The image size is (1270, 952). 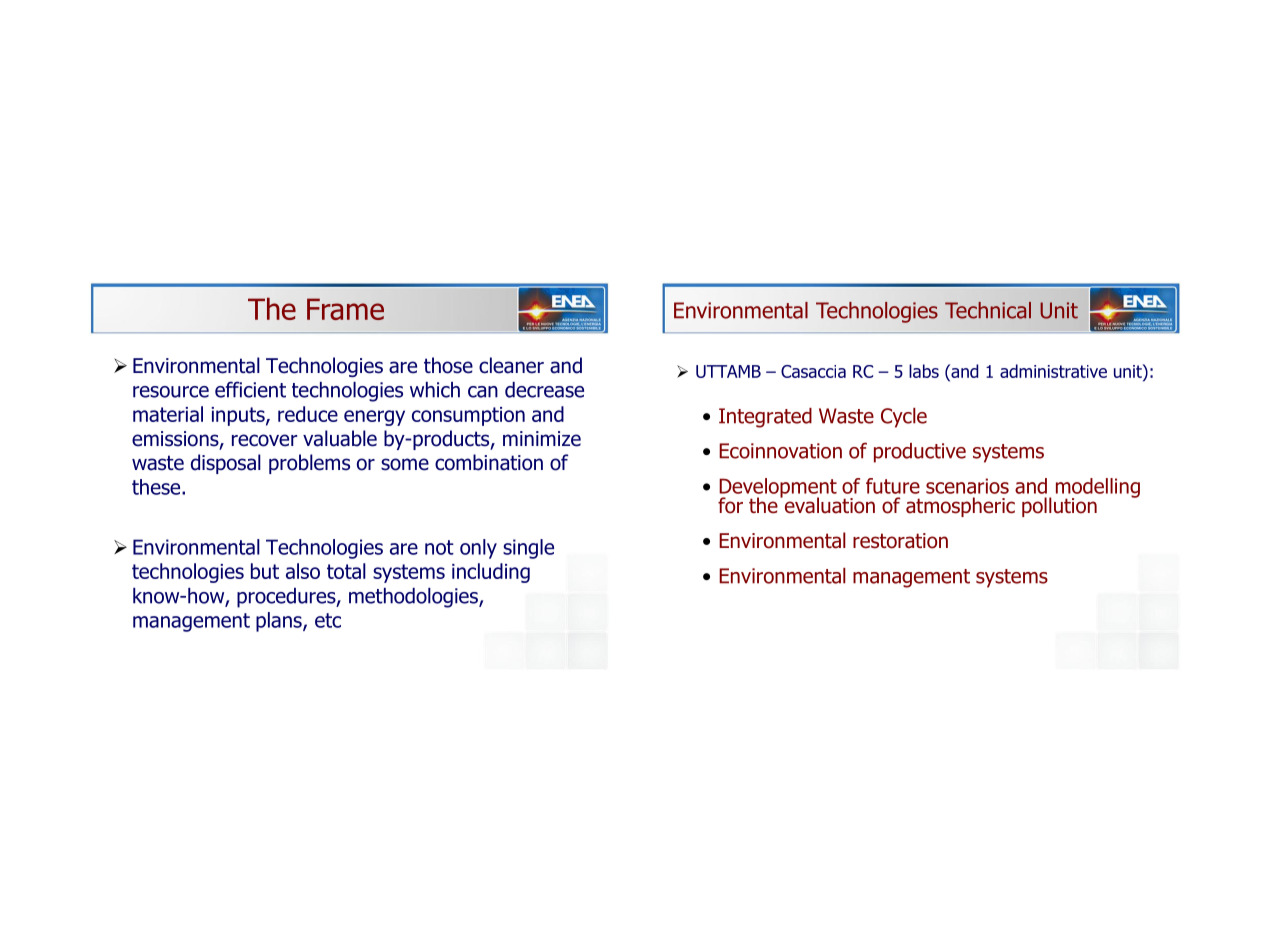 What do you see at coordinates (345, 309) in the image?
I see `Frame` at bounding box center [345, 309].
